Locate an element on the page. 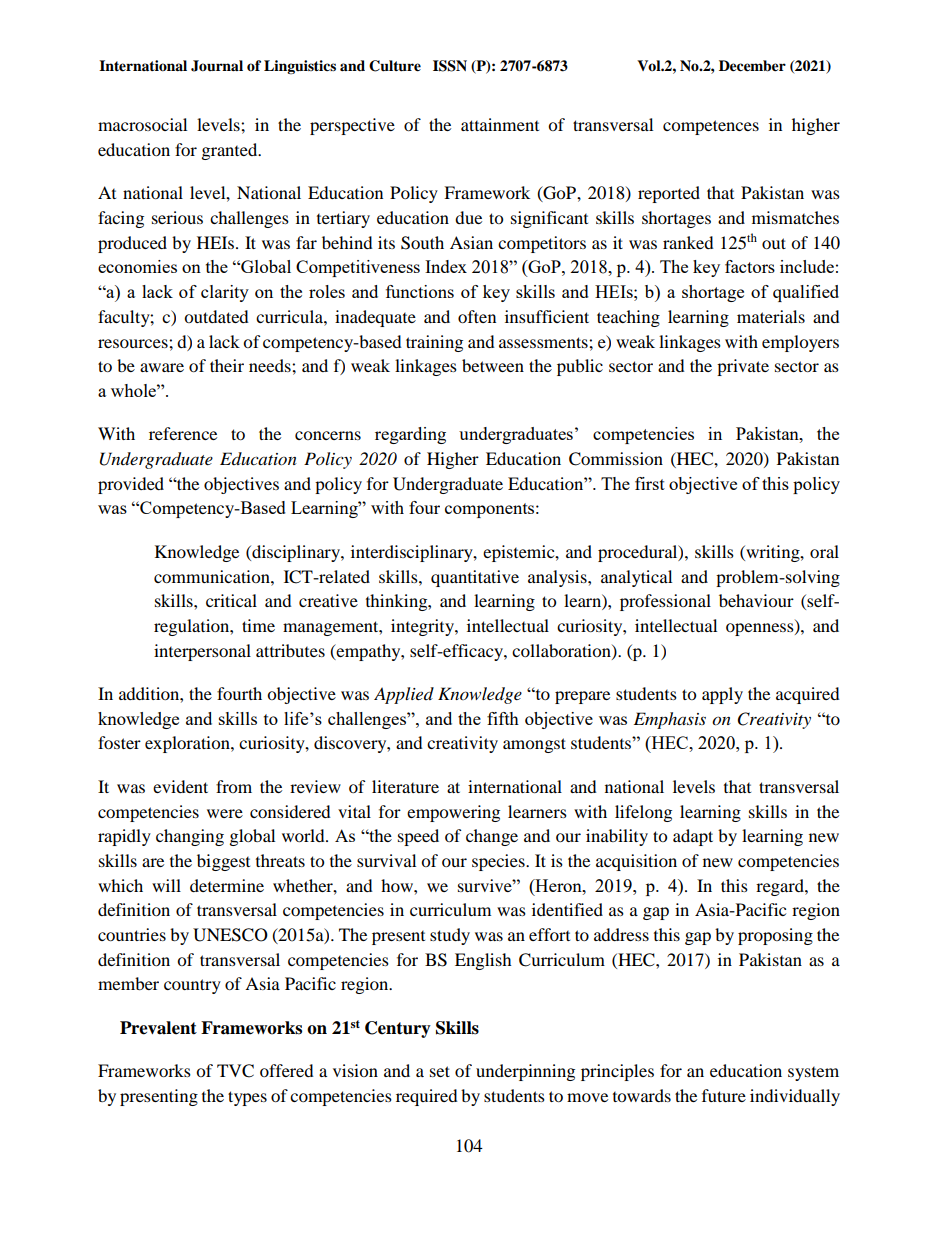 Image resolution: width=952 pixels, height=1233 pixels. TVC is located at coordinates (235, 1071).
